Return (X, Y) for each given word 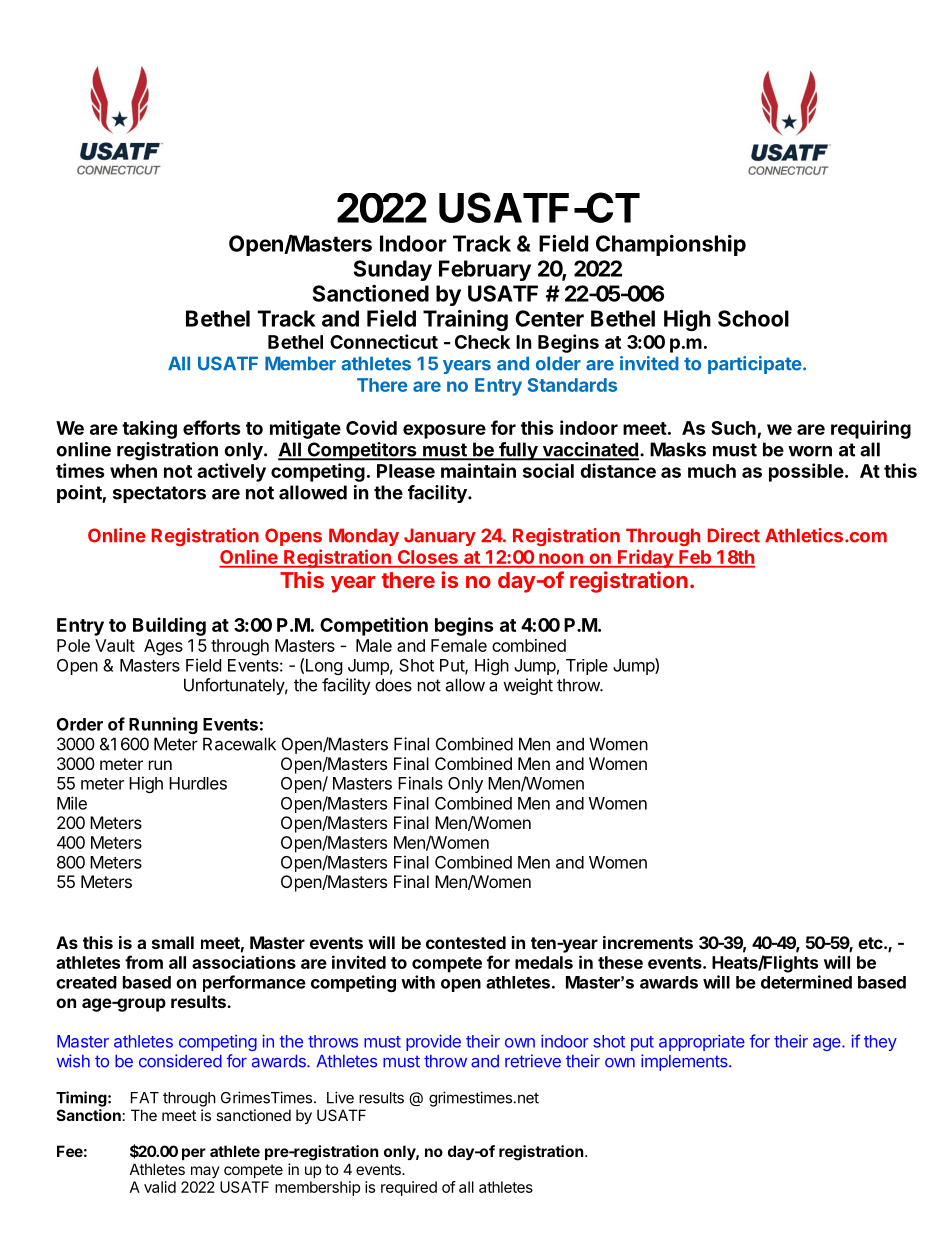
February (485, 270)
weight (528, 686)
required (409, 1188)
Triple (587, 667)
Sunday (393, 270)
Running (163, 725)
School (753, 318)
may (205, 1172)
